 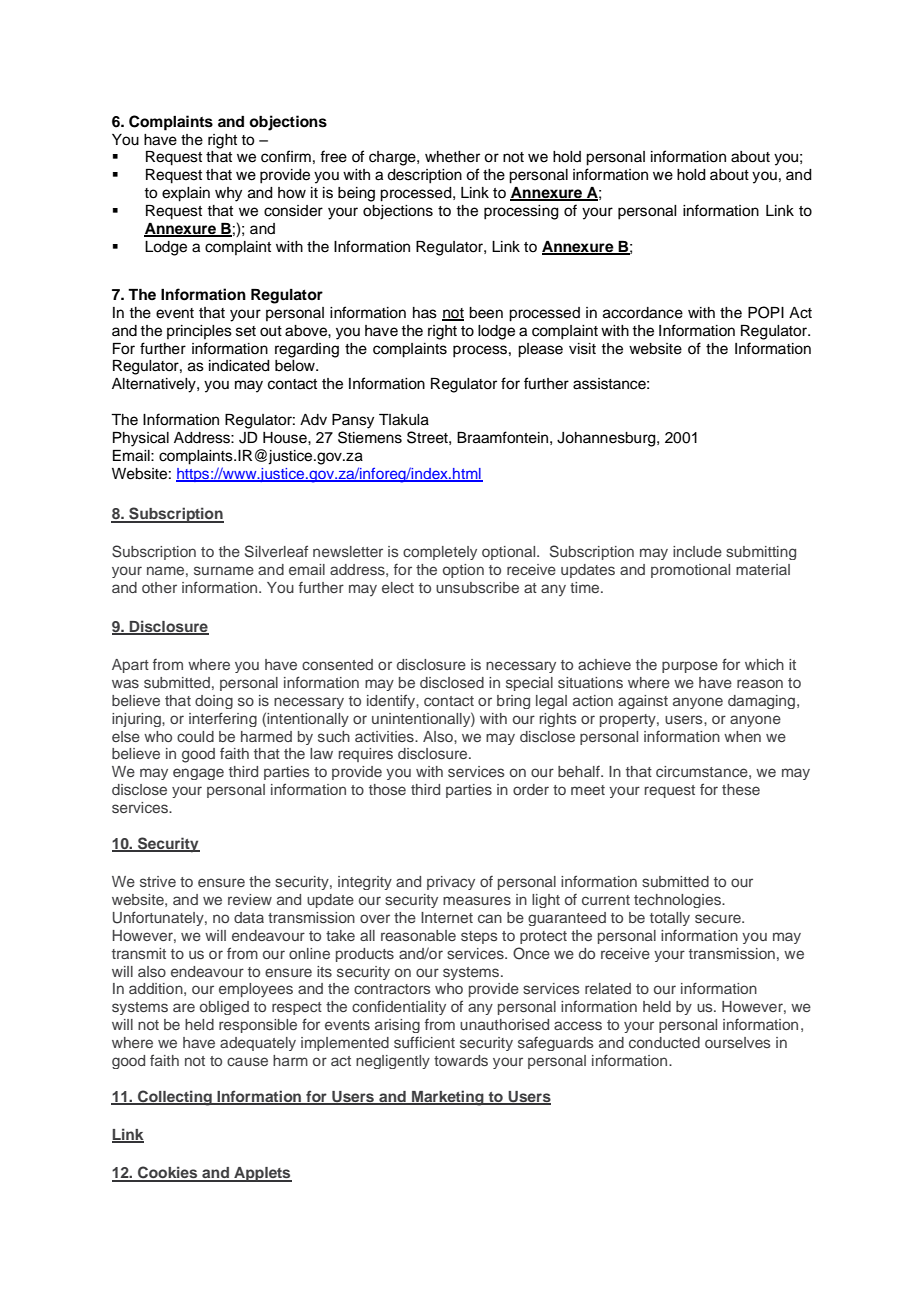 What do you see at coordinates (690, 667) in the page?
I see `purpose` at bounding box center [690, 667].
